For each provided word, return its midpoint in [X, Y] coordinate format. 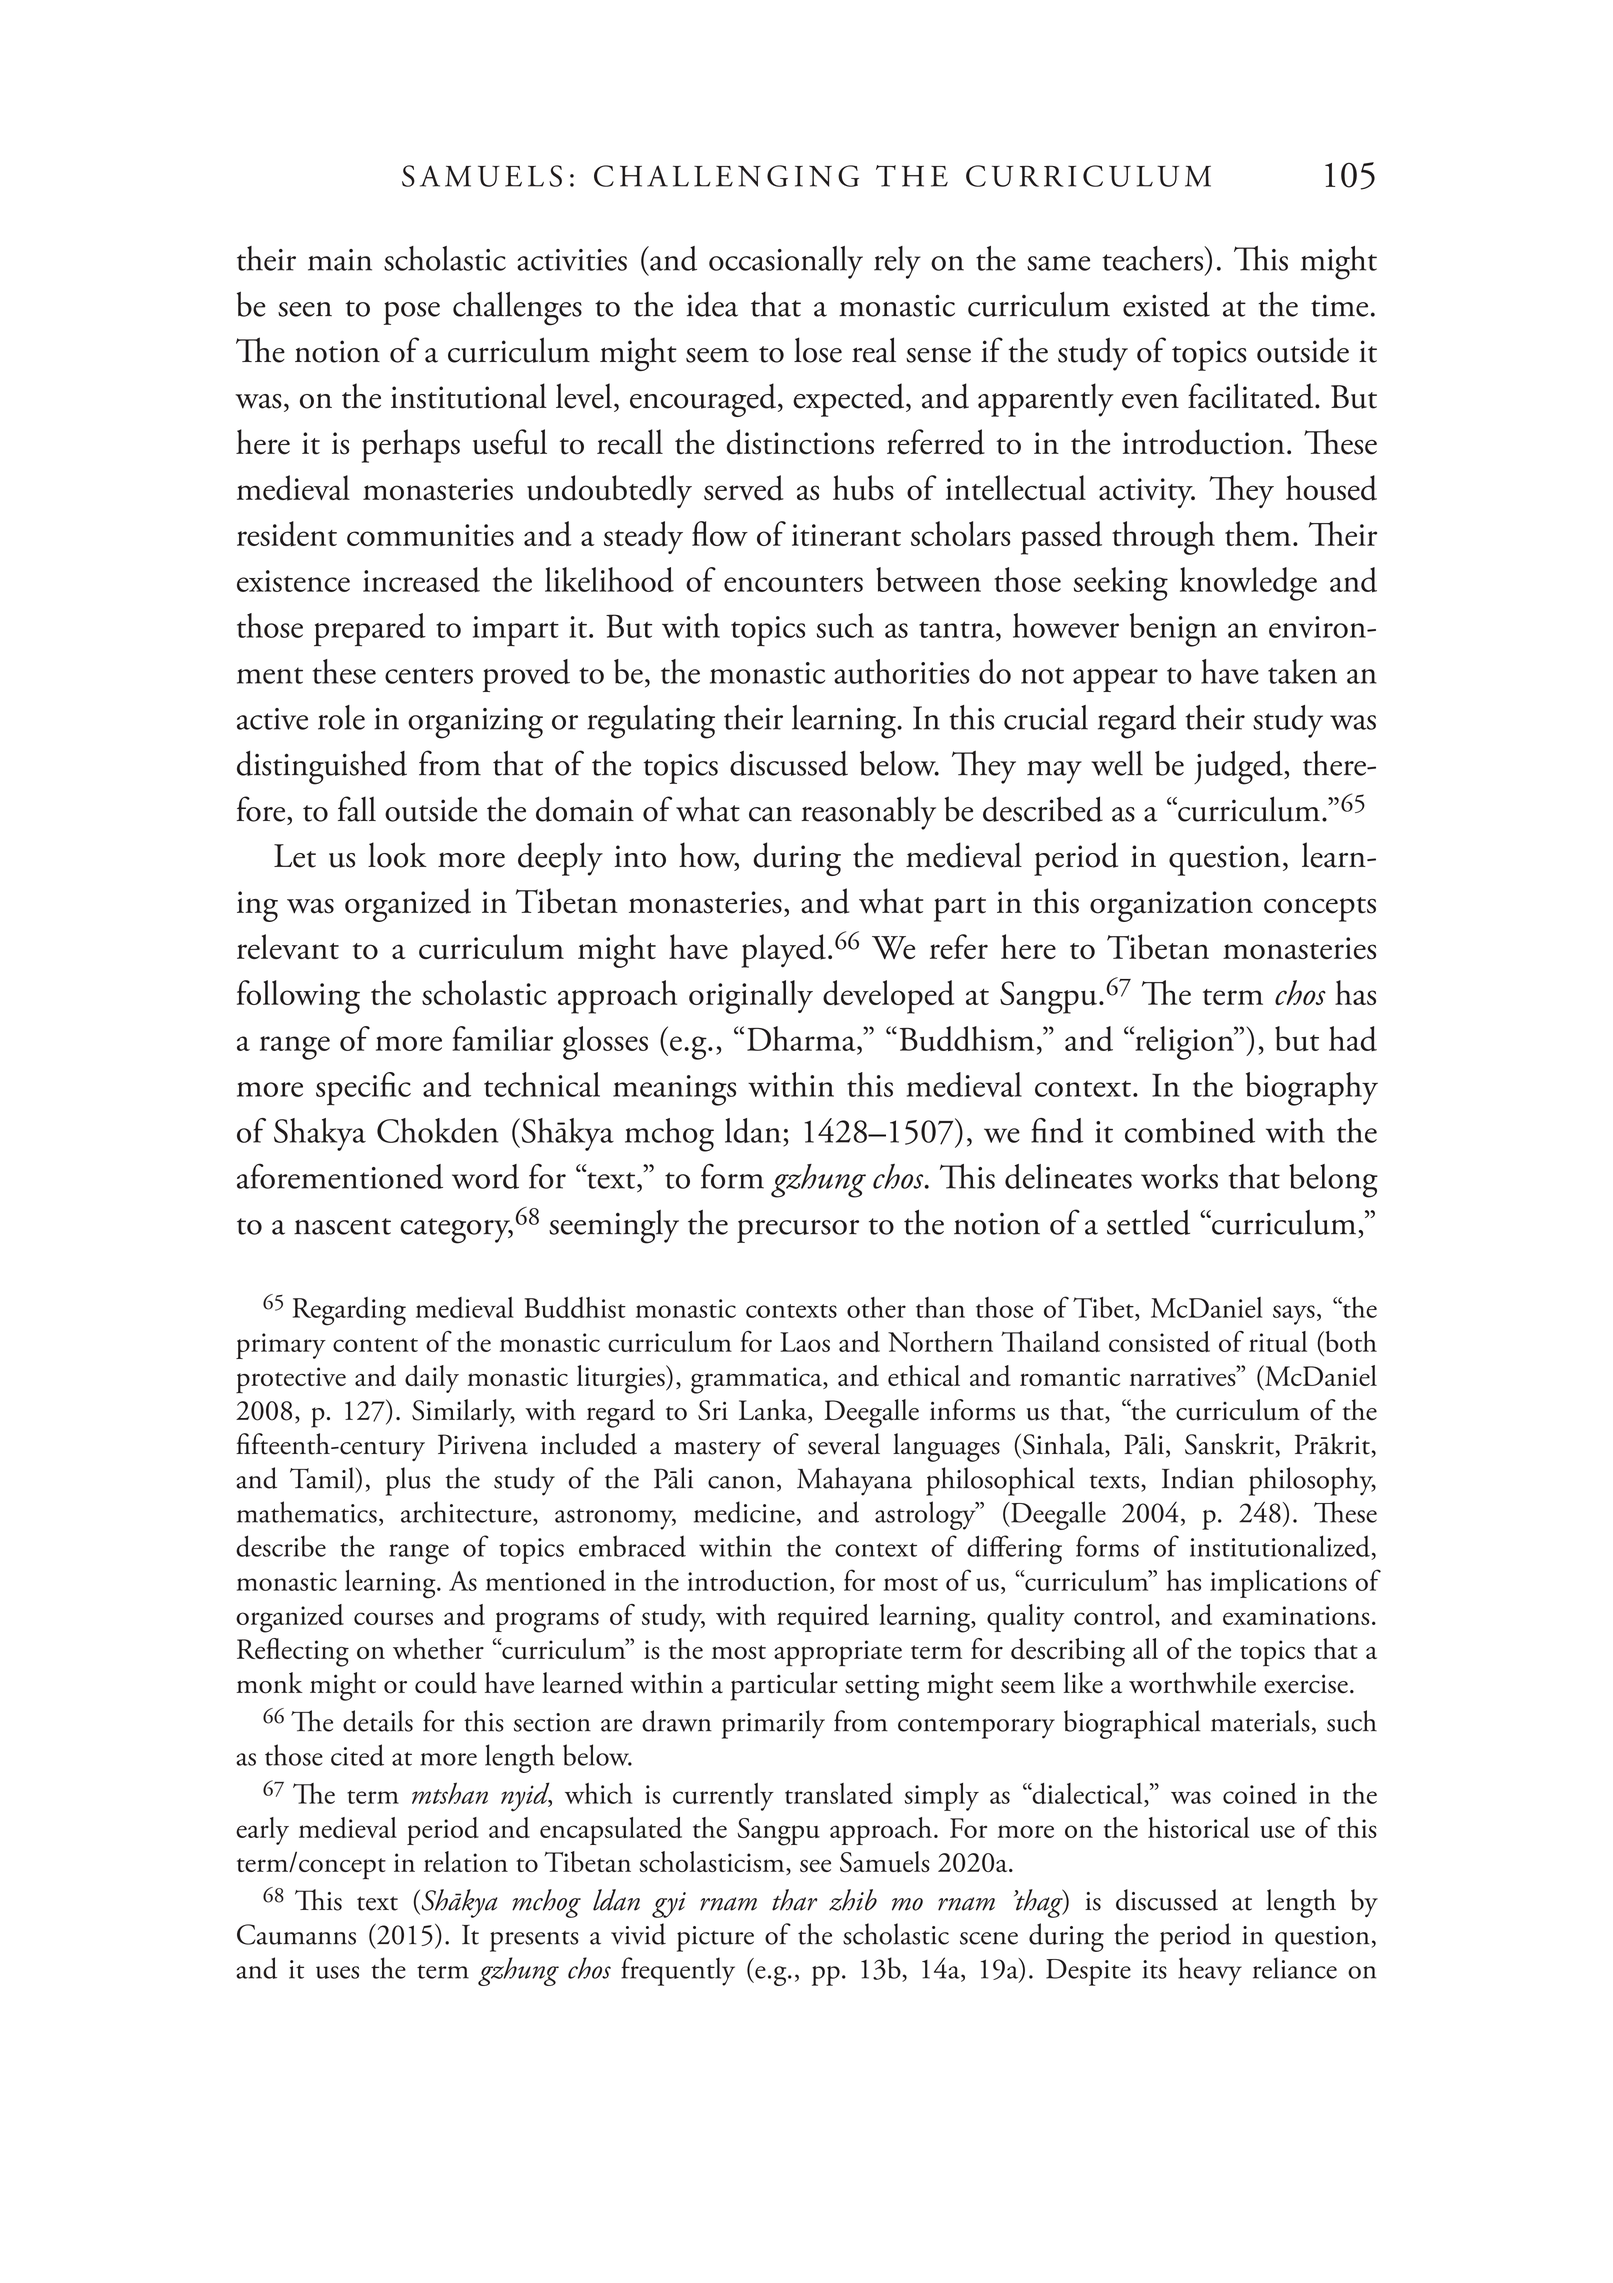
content [375, 1345]
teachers [1154, 258]
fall [357, 809]
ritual [1278, 1341]
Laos [805, 1342]
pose [412, 313]
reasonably [868, 813]
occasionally [786, 262]
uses [337, 1972]
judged [1239, 767]
